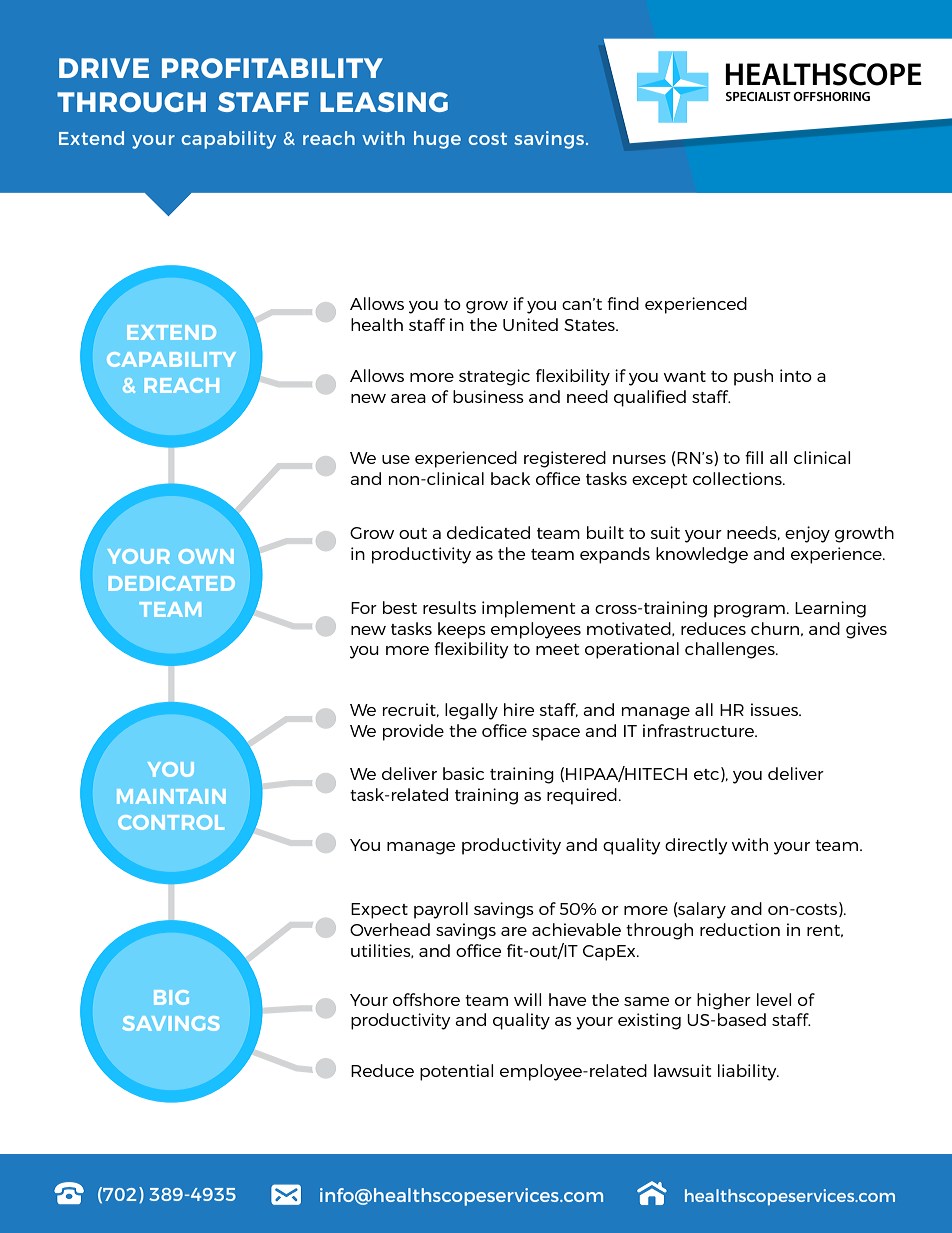 This image has height=1233, width=952. I want to click on BIG, so click(171, 997).
